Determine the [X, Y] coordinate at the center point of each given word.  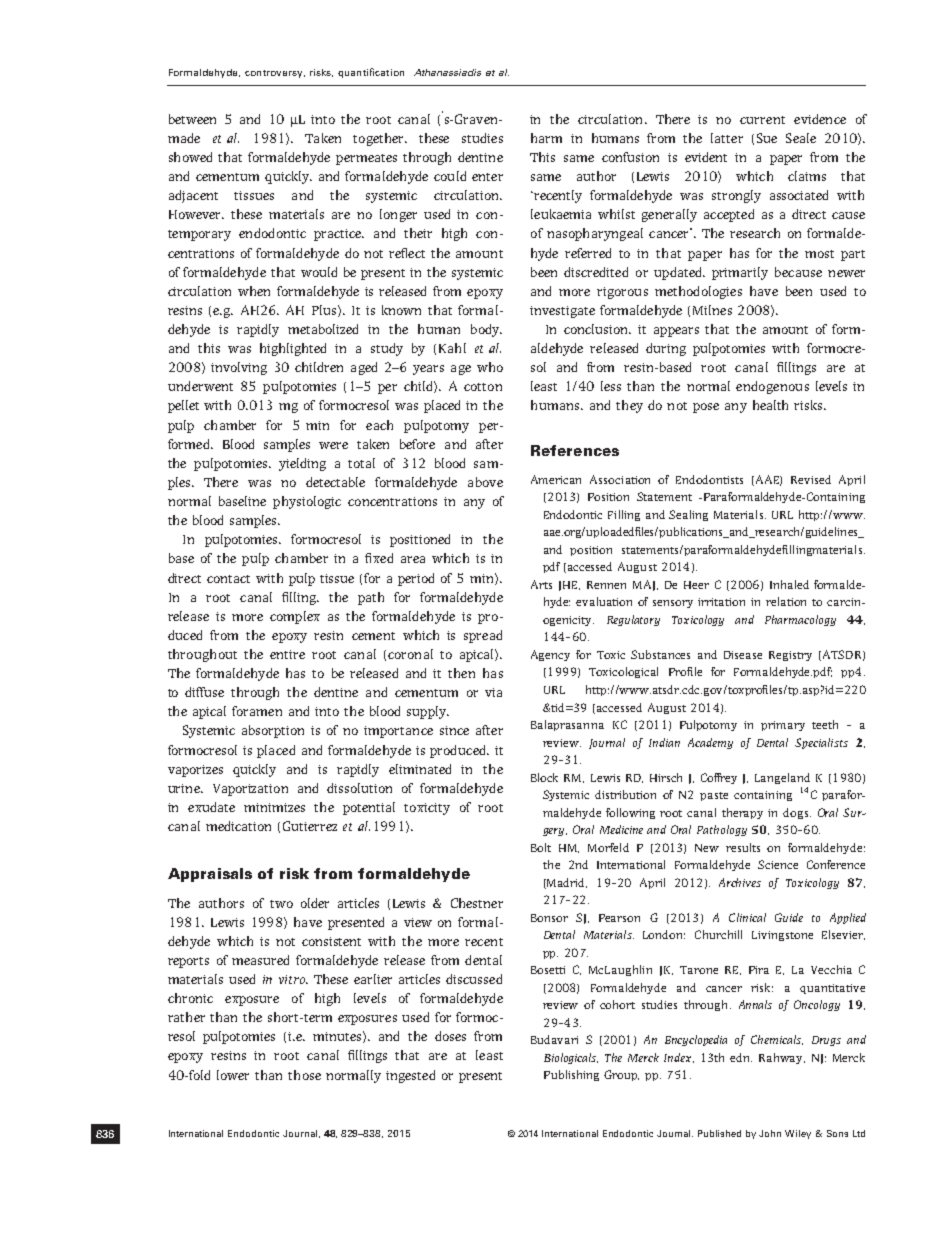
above [485, 482]
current [762, 120]
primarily [740, 273]
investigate [562, 312]
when [254, 291]
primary [783, 726]
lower [233, 1075]
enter [487, 177]
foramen [257, 711]
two [281, 904]
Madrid [566, 883]
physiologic [307, 502]
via [493, 692]
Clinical [747, 917]
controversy [275, 74]
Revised [811, 479]
